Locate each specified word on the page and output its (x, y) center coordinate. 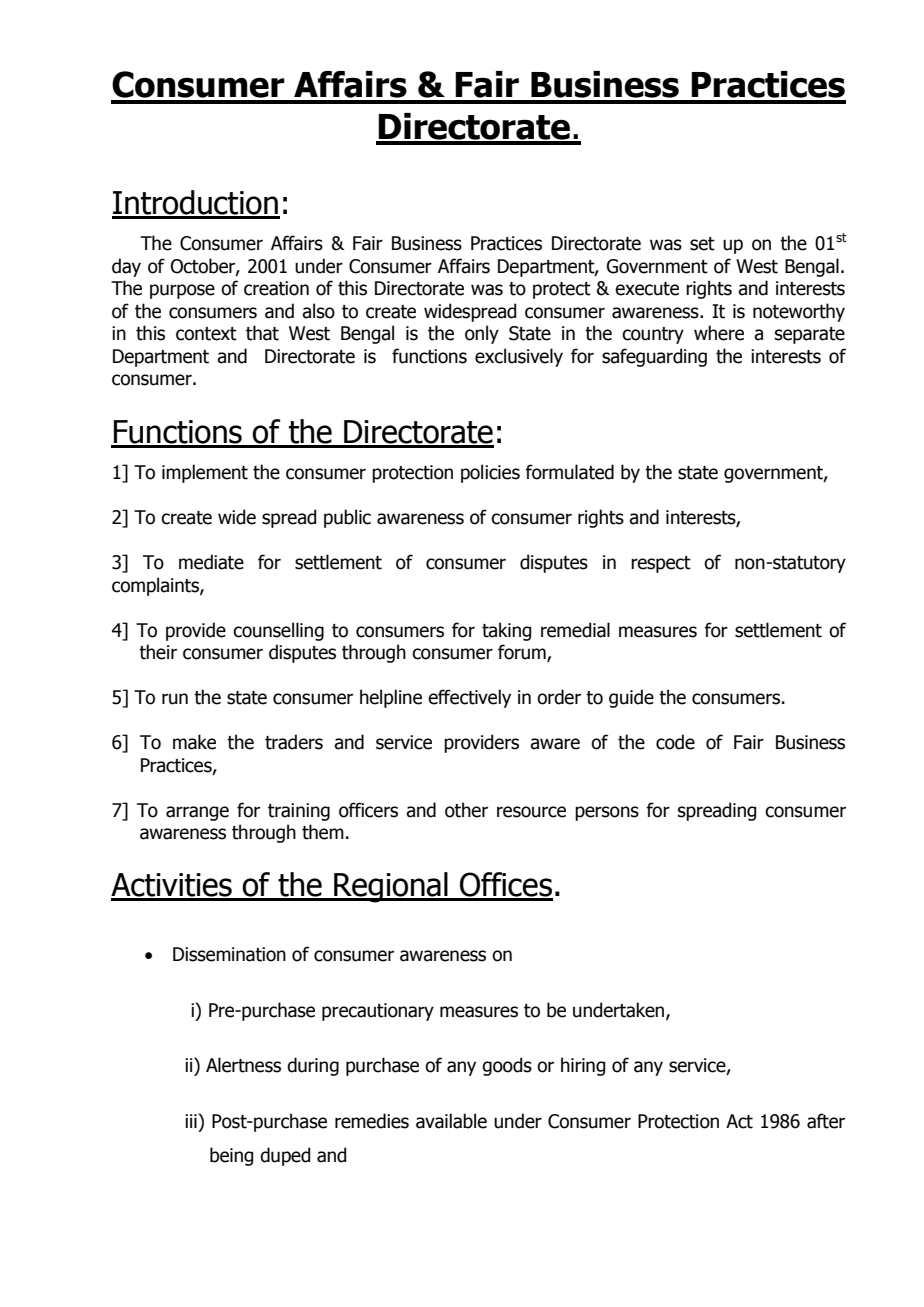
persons (607, 813)
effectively (469, 698)
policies (490, 473)
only (482, 334)
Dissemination (229, 954)
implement (205, 473)
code (675, 742)
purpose (182, 291)
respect (661, 564)
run (175, 699)
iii (192, 1121)
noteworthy (799, 312)
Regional (391, 887)
